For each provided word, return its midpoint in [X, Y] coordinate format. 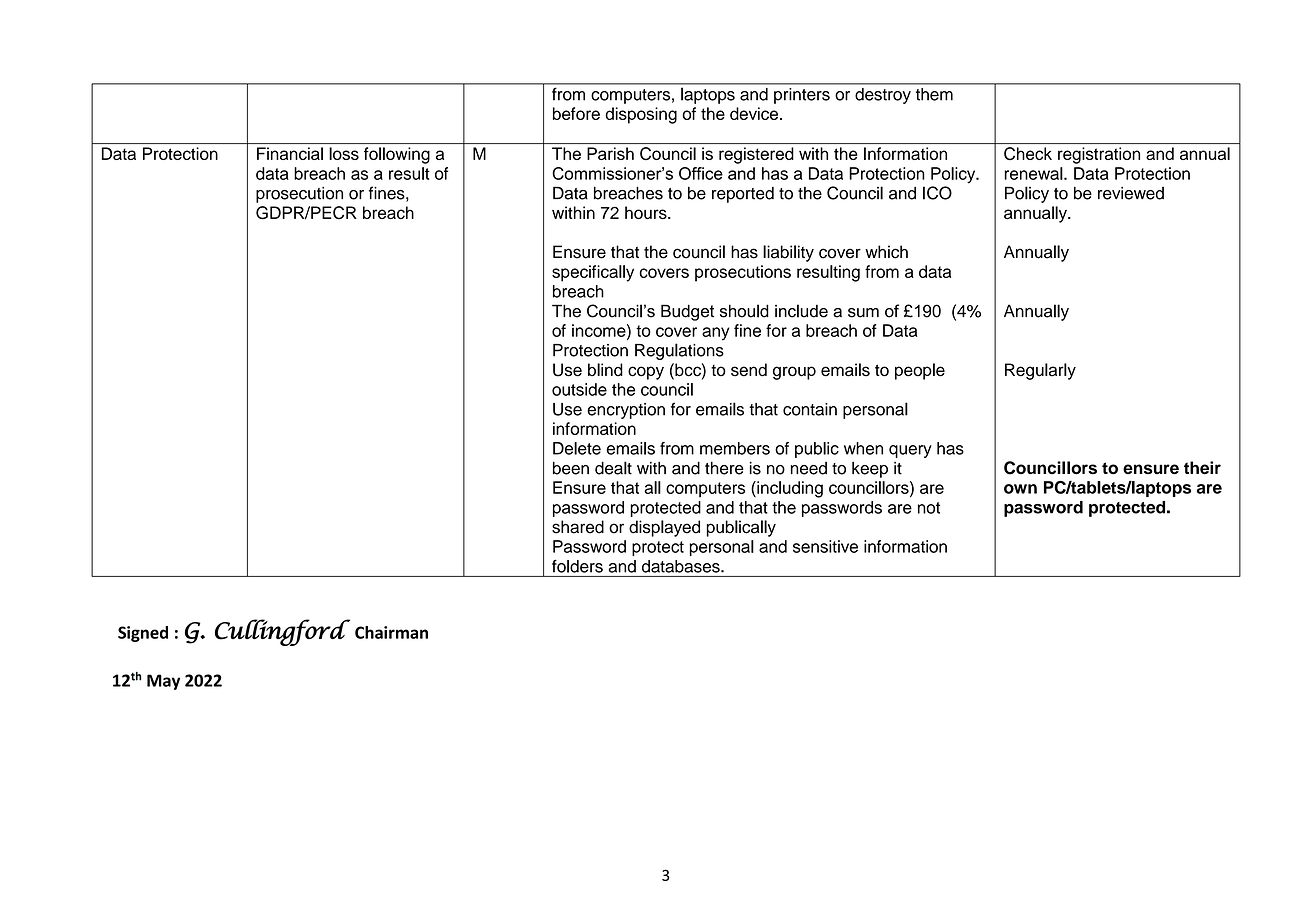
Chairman [391, 632]
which [886, 252]
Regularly [1040, 371]
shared [578, 527]
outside [579, 389]
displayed [664, 528]
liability [788, 253]
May [163, 682]
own [1020, 489]
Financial [290, 153]
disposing [641, 115]
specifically [593, 273]
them [934, 94]
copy [646, 373]
